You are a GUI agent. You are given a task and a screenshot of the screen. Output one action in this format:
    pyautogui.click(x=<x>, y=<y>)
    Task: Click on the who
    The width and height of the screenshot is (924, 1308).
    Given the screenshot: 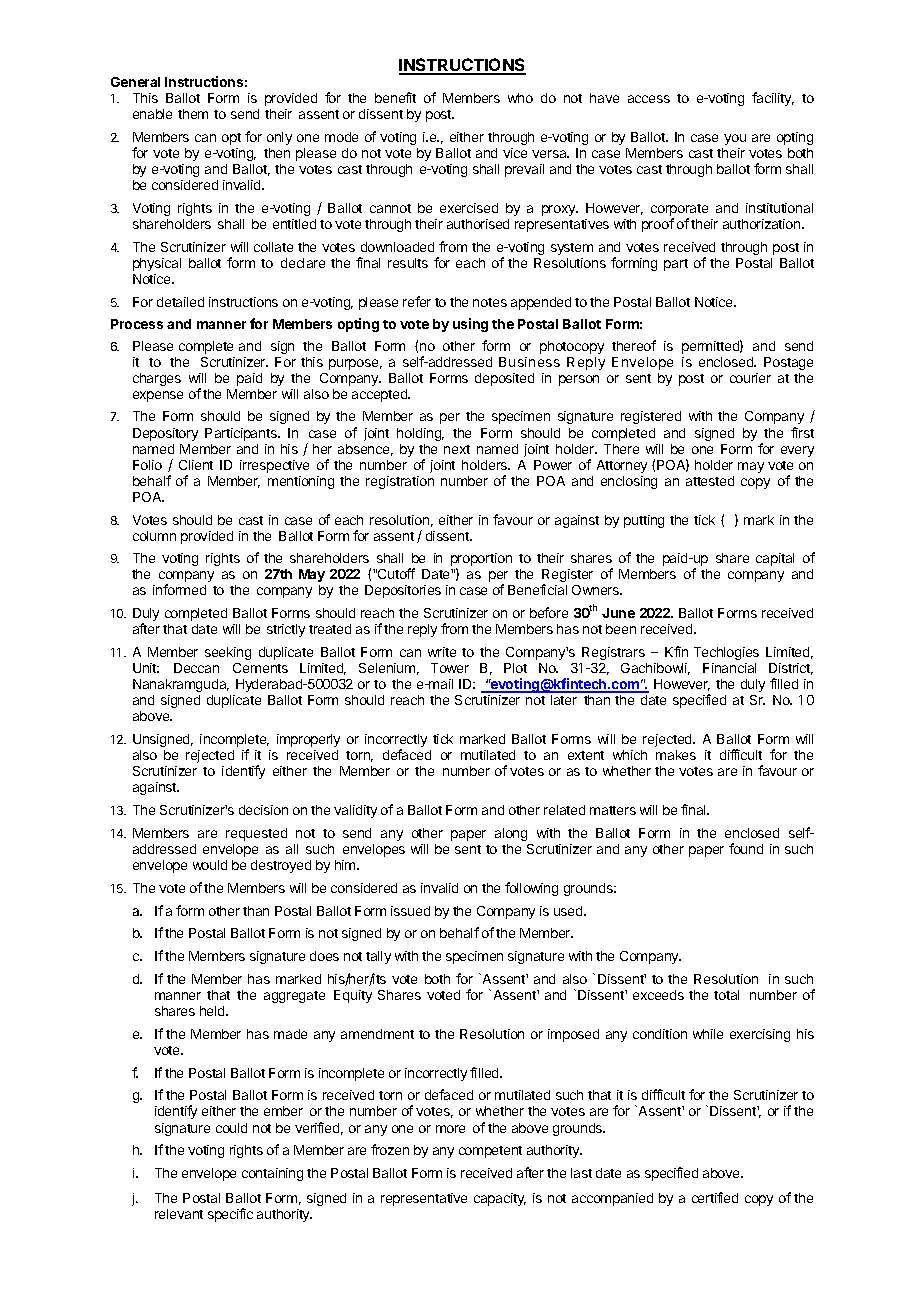 What is the action you would take?
    pyautogui.click(x=520, y=98)
